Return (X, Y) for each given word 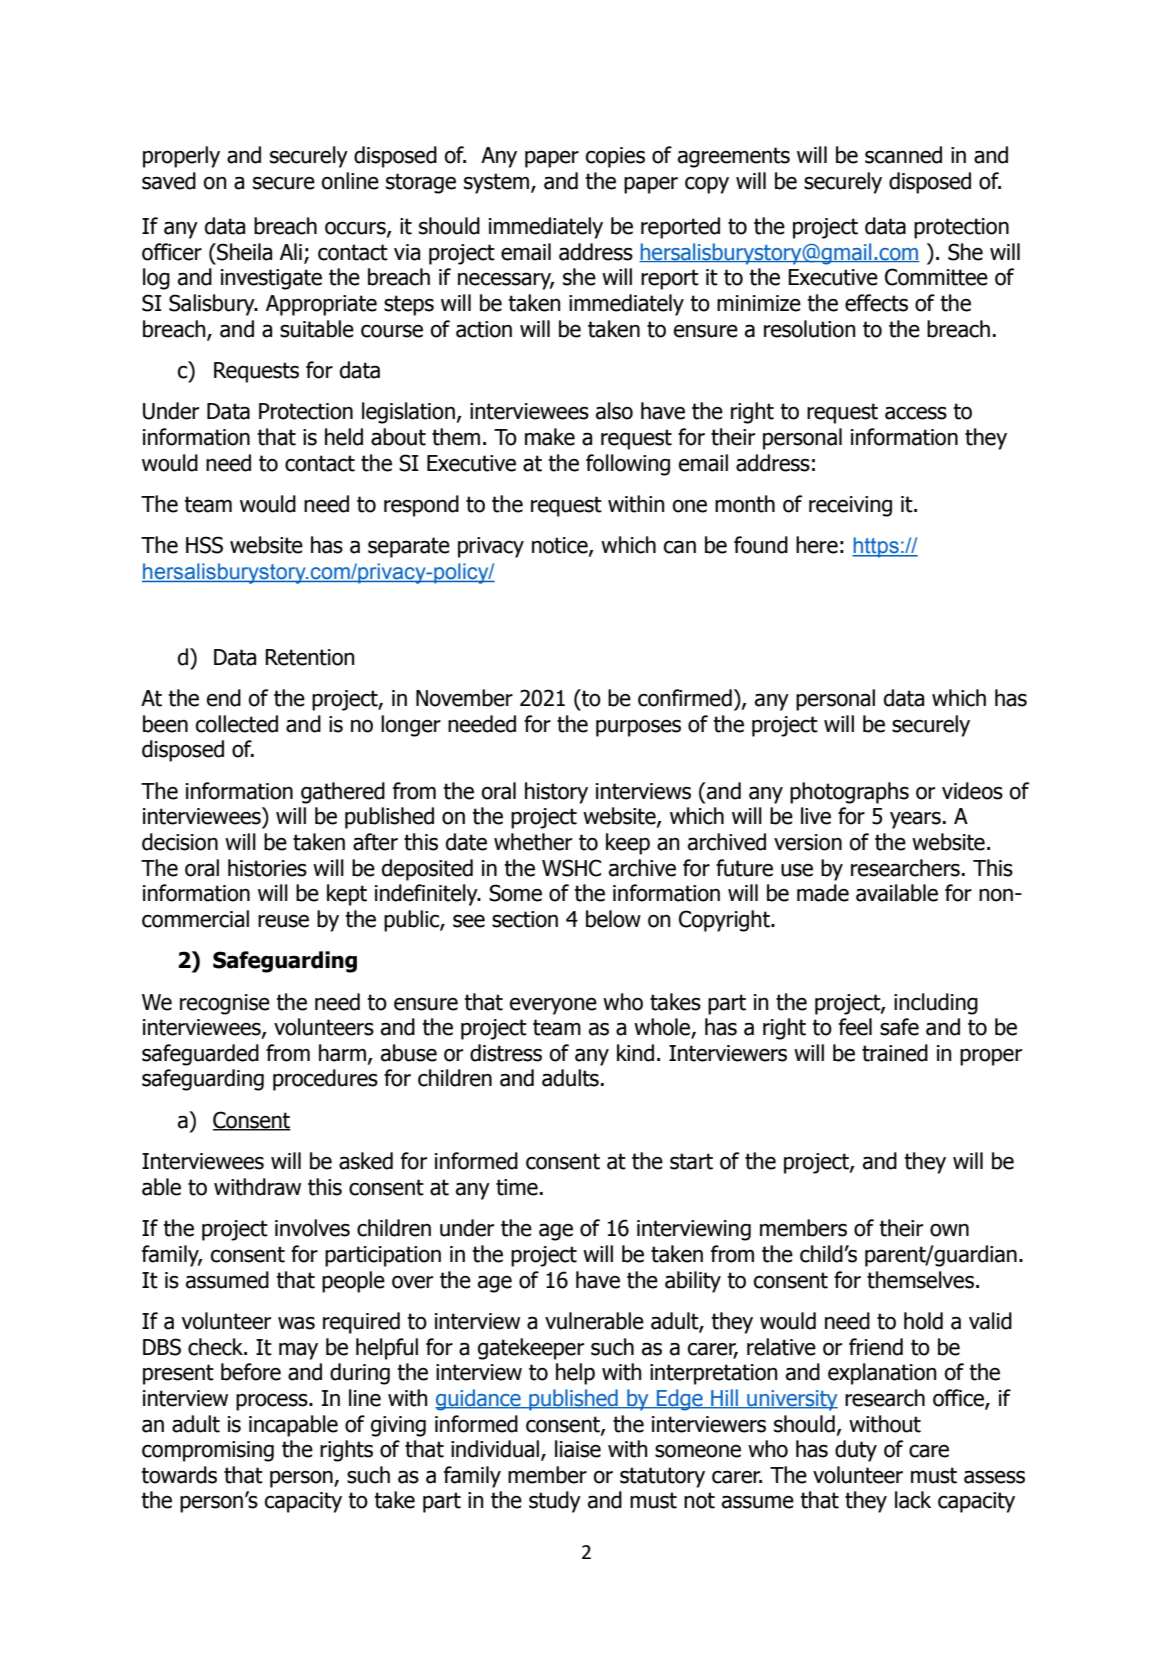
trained (895, 1053)
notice (561, 546)
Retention (310, 657)
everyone (553, 1006)
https (876, 547)
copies (615, 157)
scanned (903, 155)
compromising (208, 1451)
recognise (225, 1004)
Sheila (243, 252)
